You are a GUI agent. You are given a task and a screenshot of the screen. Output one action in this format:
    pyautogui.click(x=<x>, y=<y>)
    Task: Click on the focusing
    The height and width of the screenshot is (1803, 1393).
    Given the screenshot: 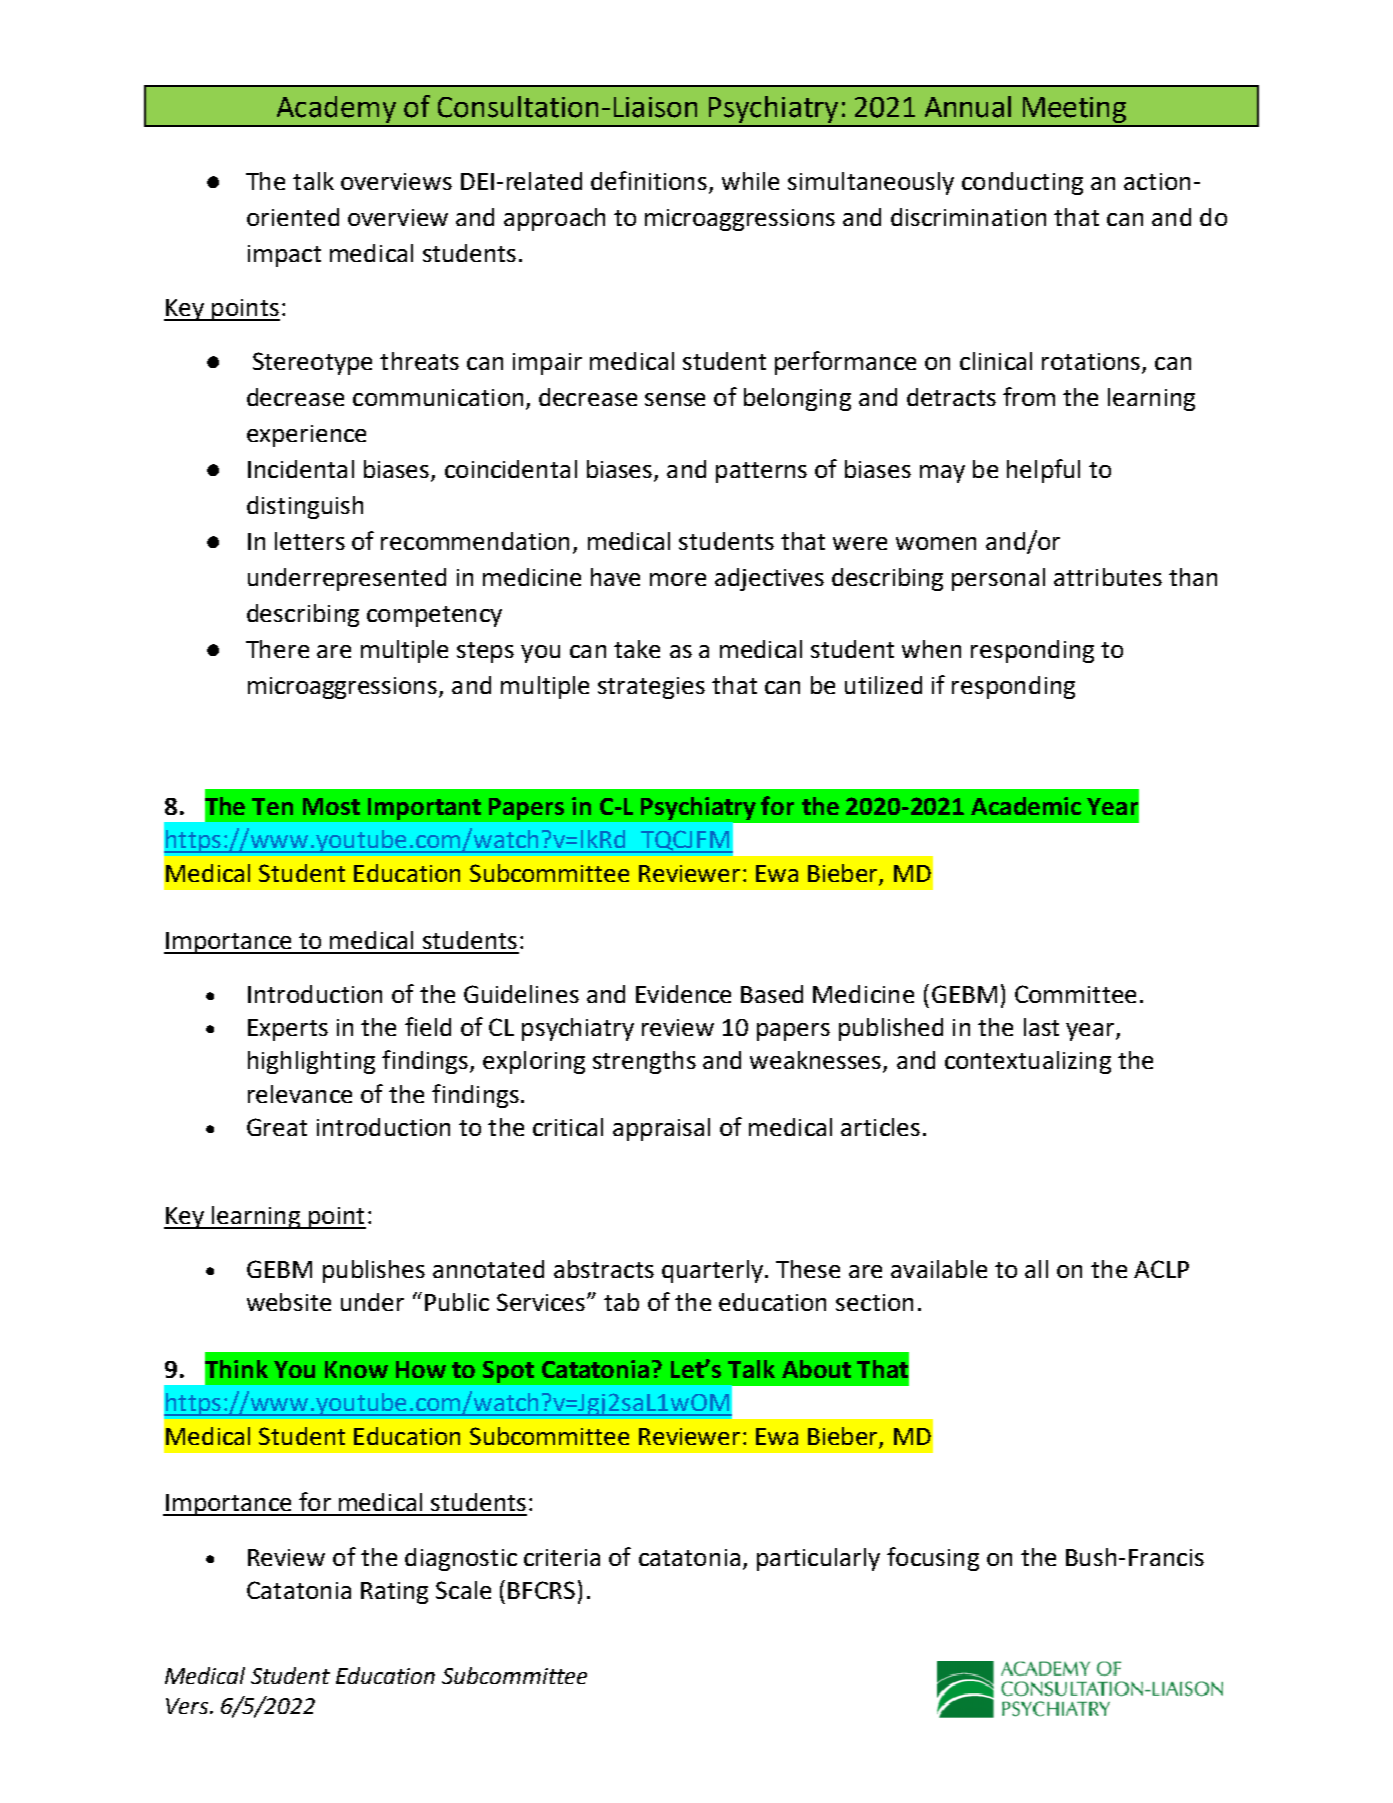 What is the action you would take?
    pyautogui.click(x=933, y=1559)
